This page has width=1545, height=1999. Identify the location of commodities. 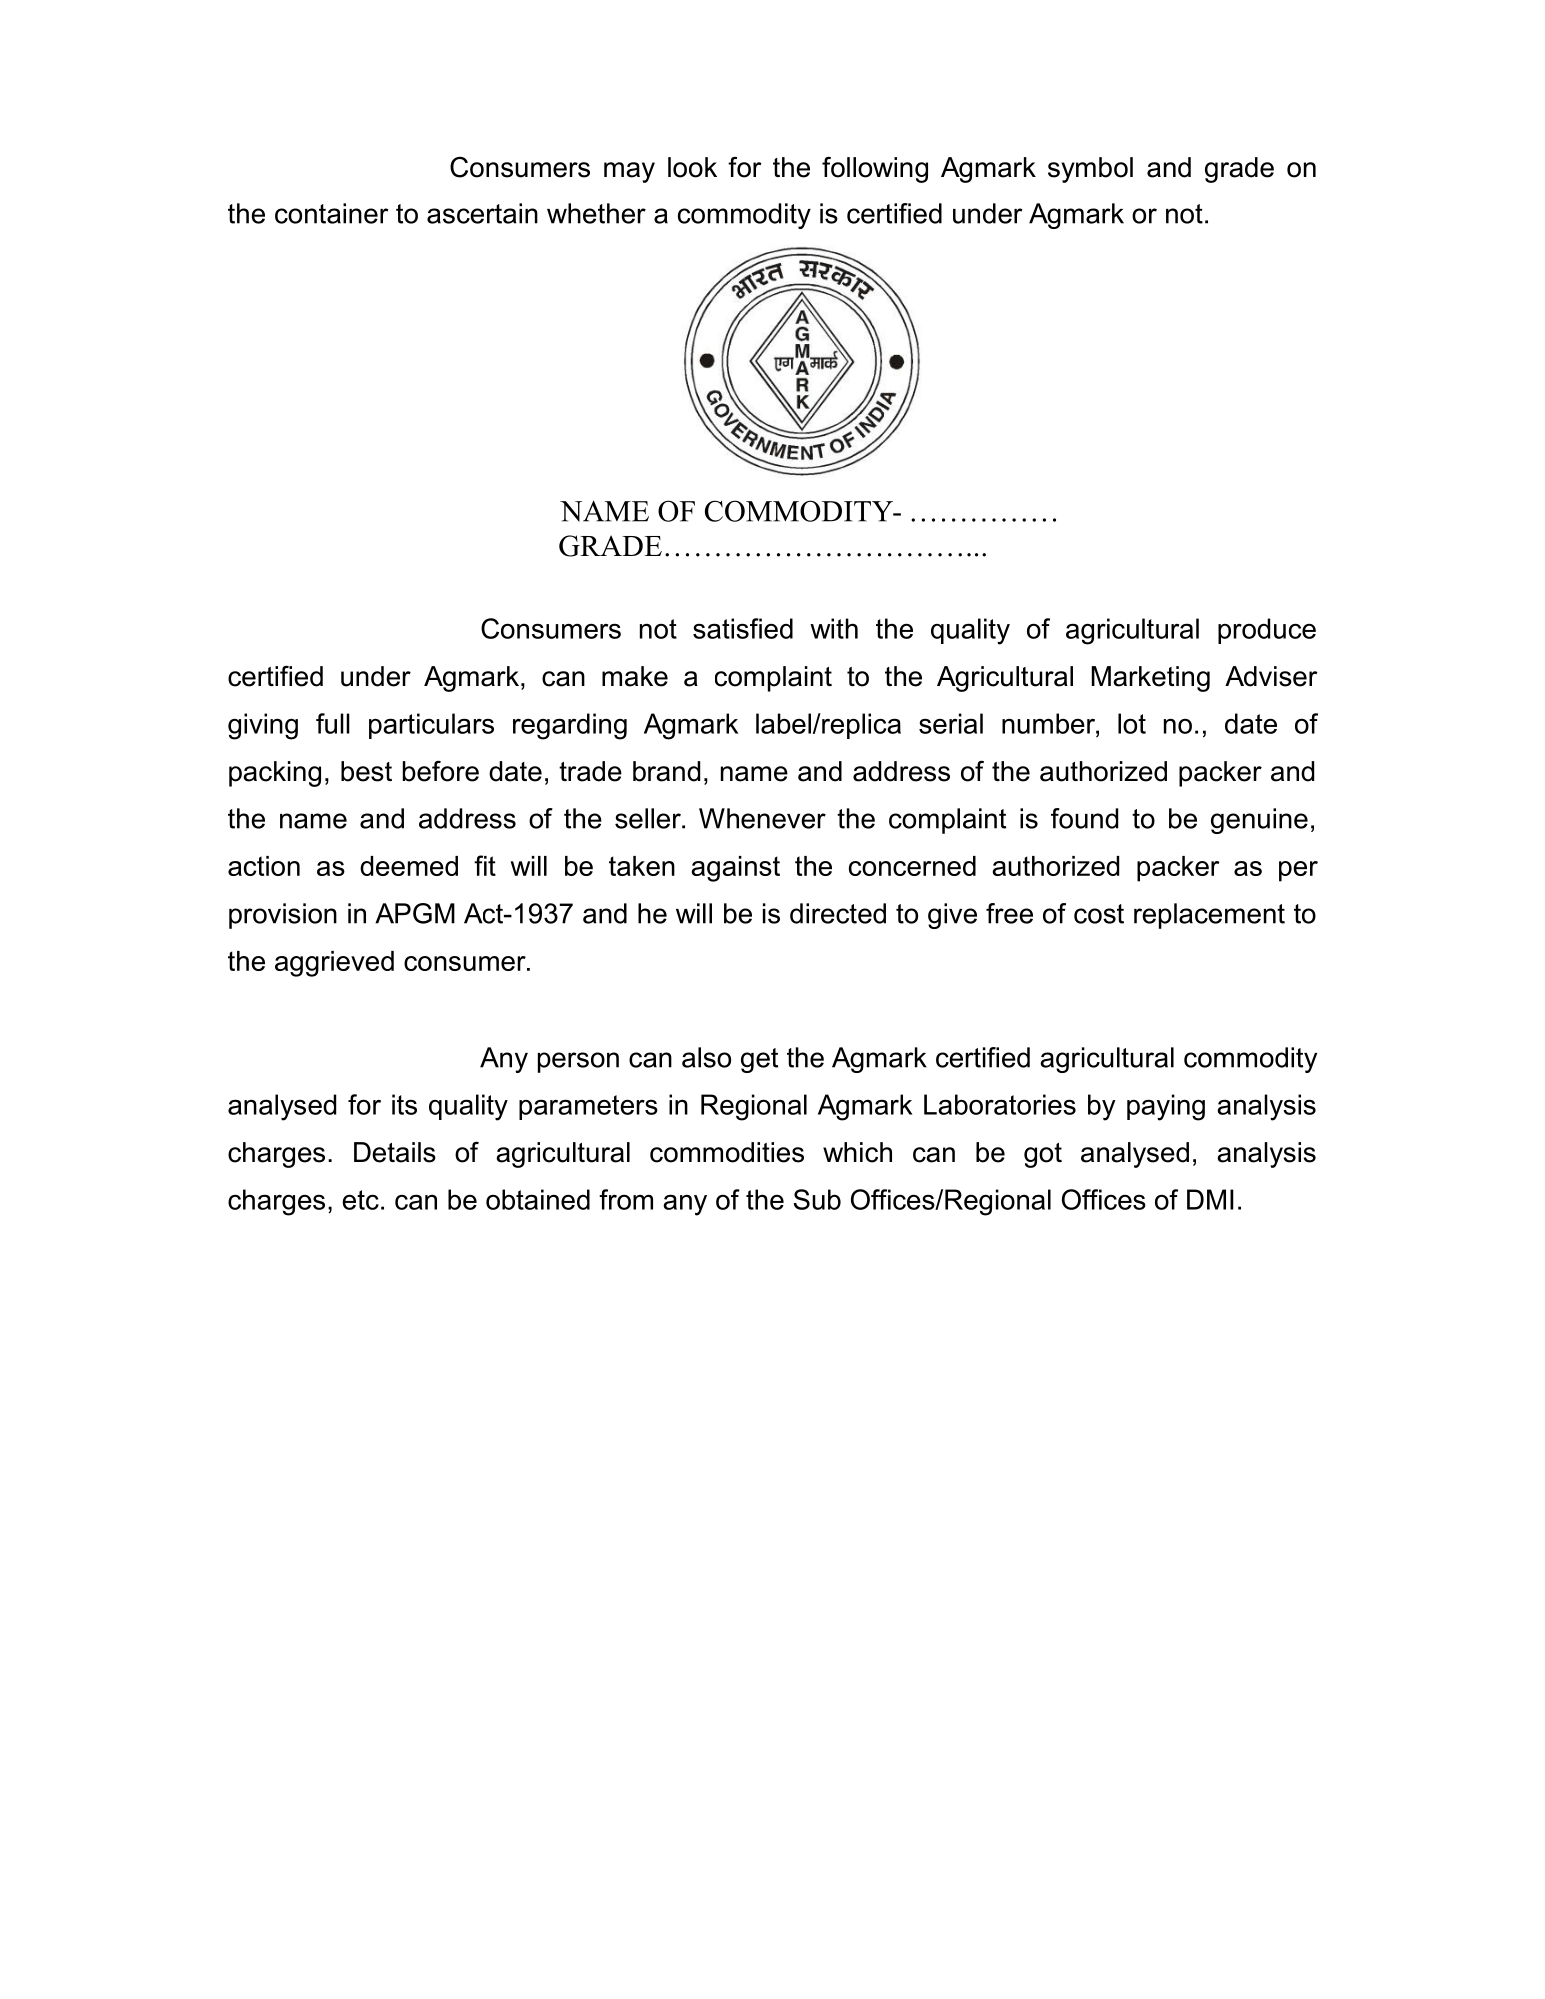
(727, 1152).
